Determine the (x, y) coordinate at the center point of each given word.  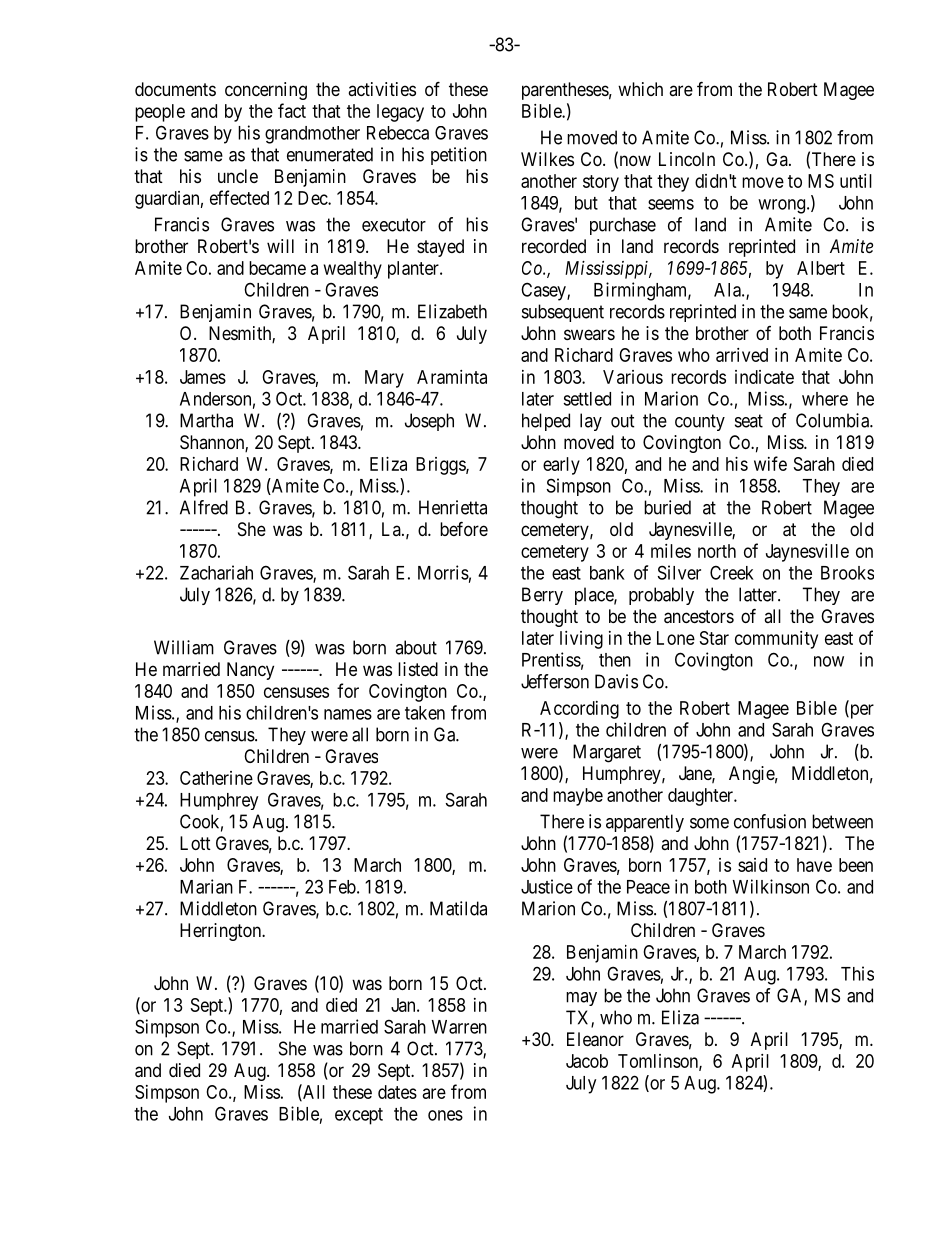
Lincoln (687, 159)
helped (546, 422)
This (857, 973)
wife (770, 463)
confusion (770, 821)
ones (445, 1115)
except (359, 1116)
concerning (266, 91)
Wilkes (547, 159)
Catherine (216, 778)
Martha (206, 420)
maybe (578, 797)
